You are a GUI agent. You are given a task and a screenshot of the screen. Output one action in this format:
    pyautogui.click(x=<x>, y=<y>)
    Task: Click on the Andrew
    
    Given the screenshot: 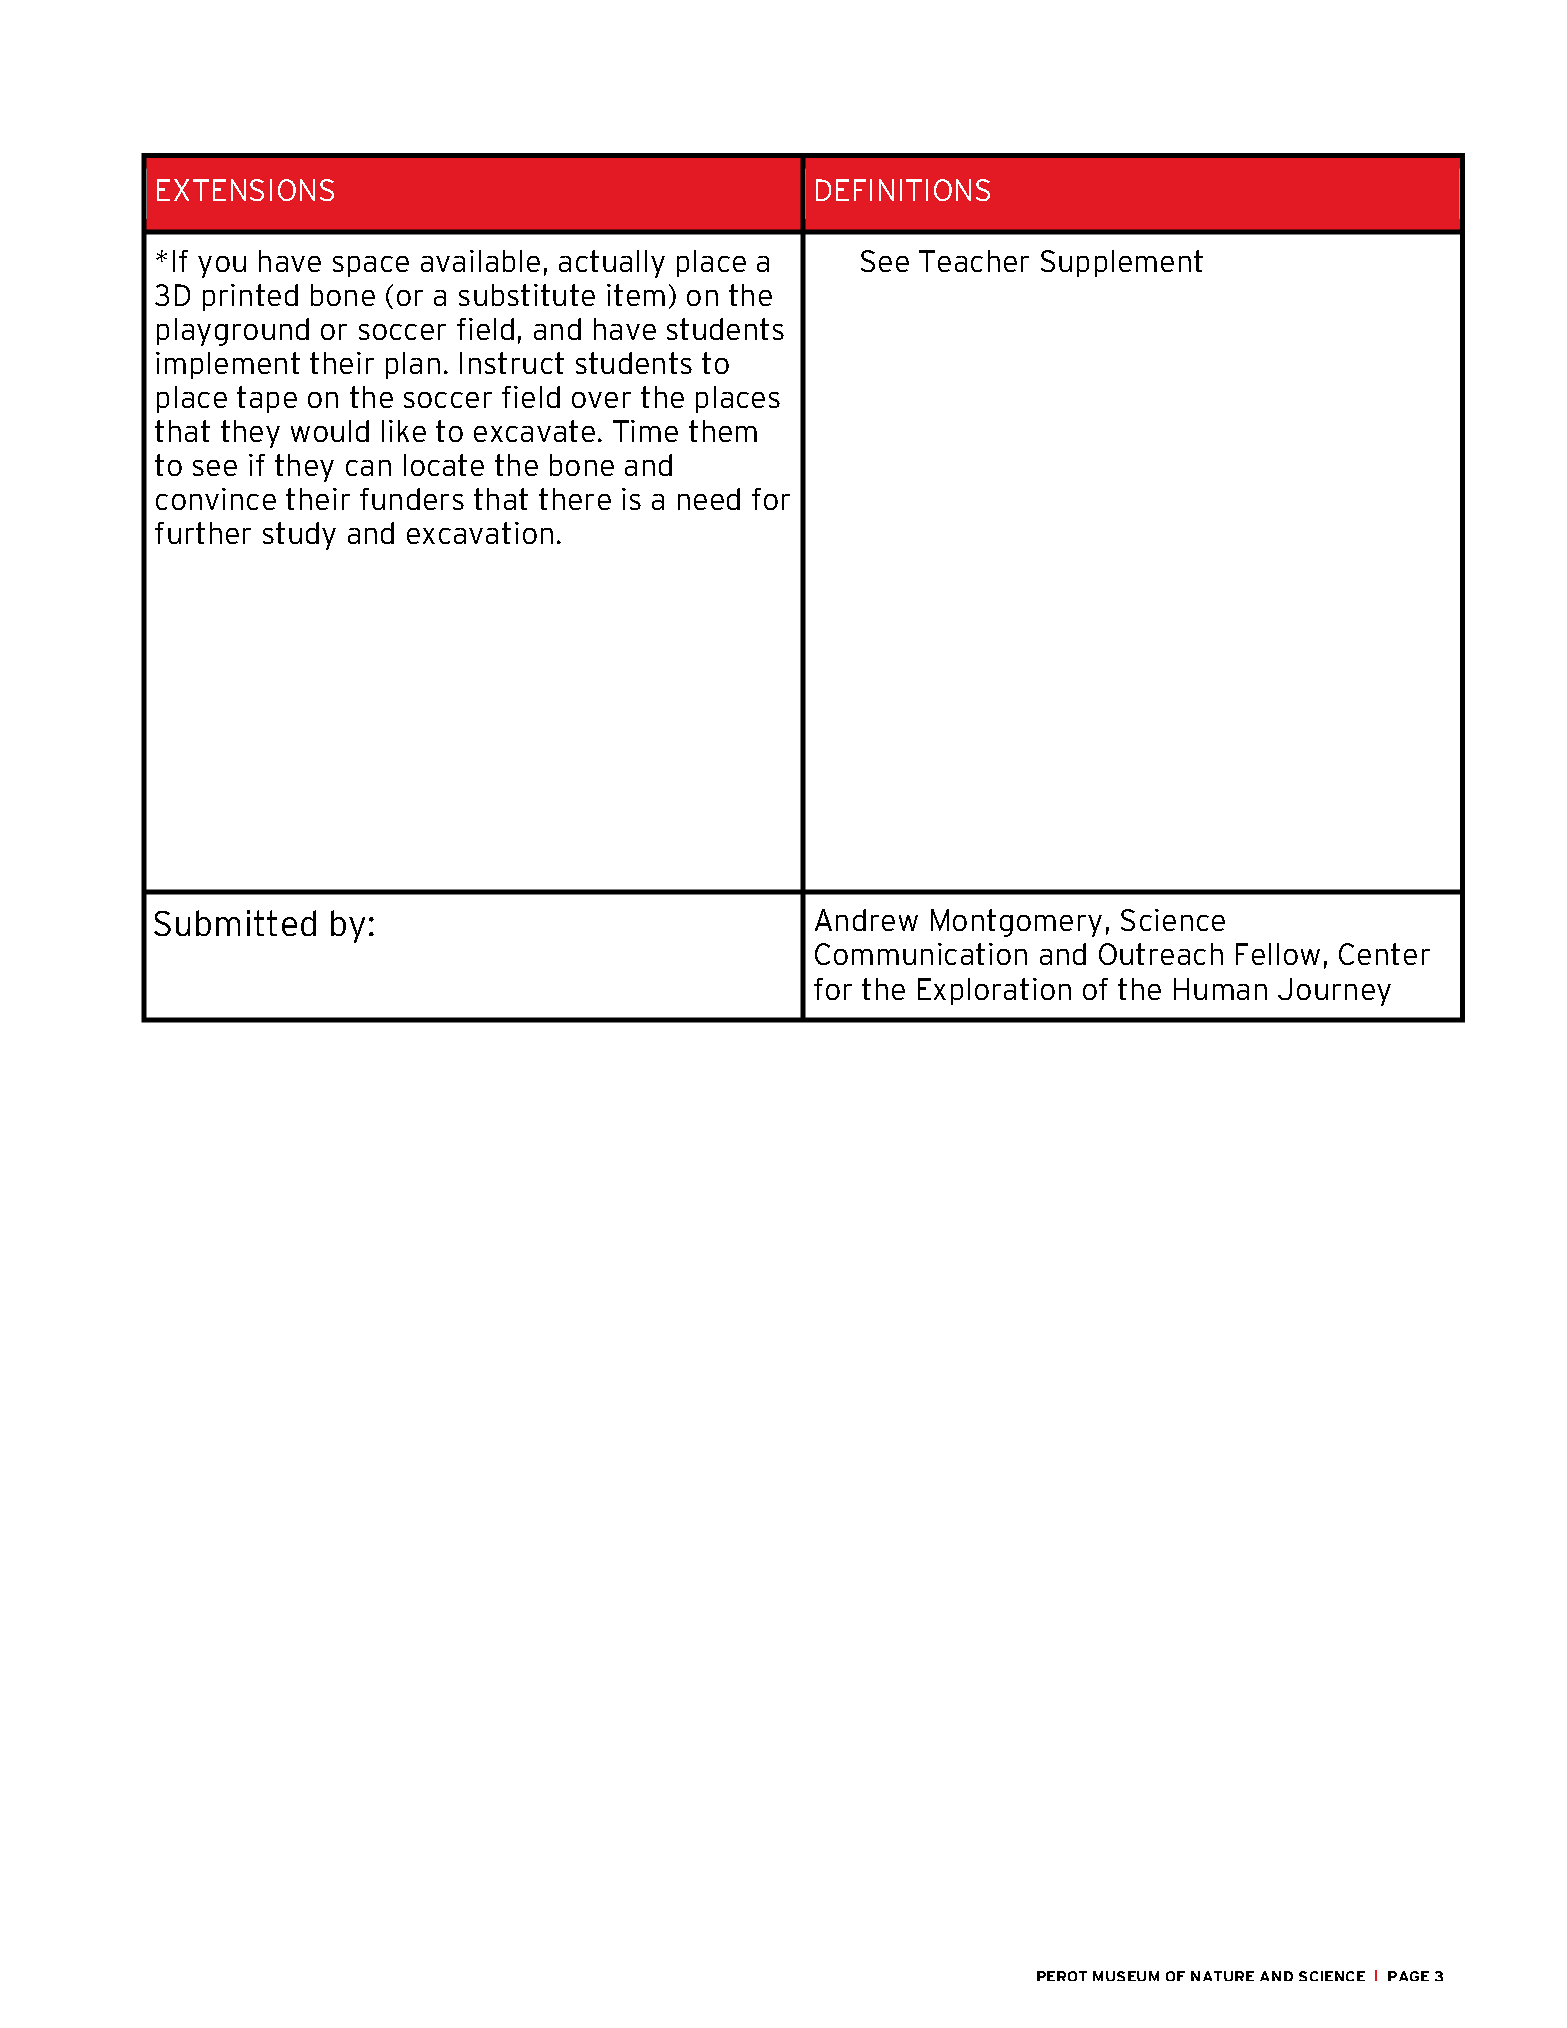 What is the action you would take?
    pyautogui.click(x=866, y=920)
